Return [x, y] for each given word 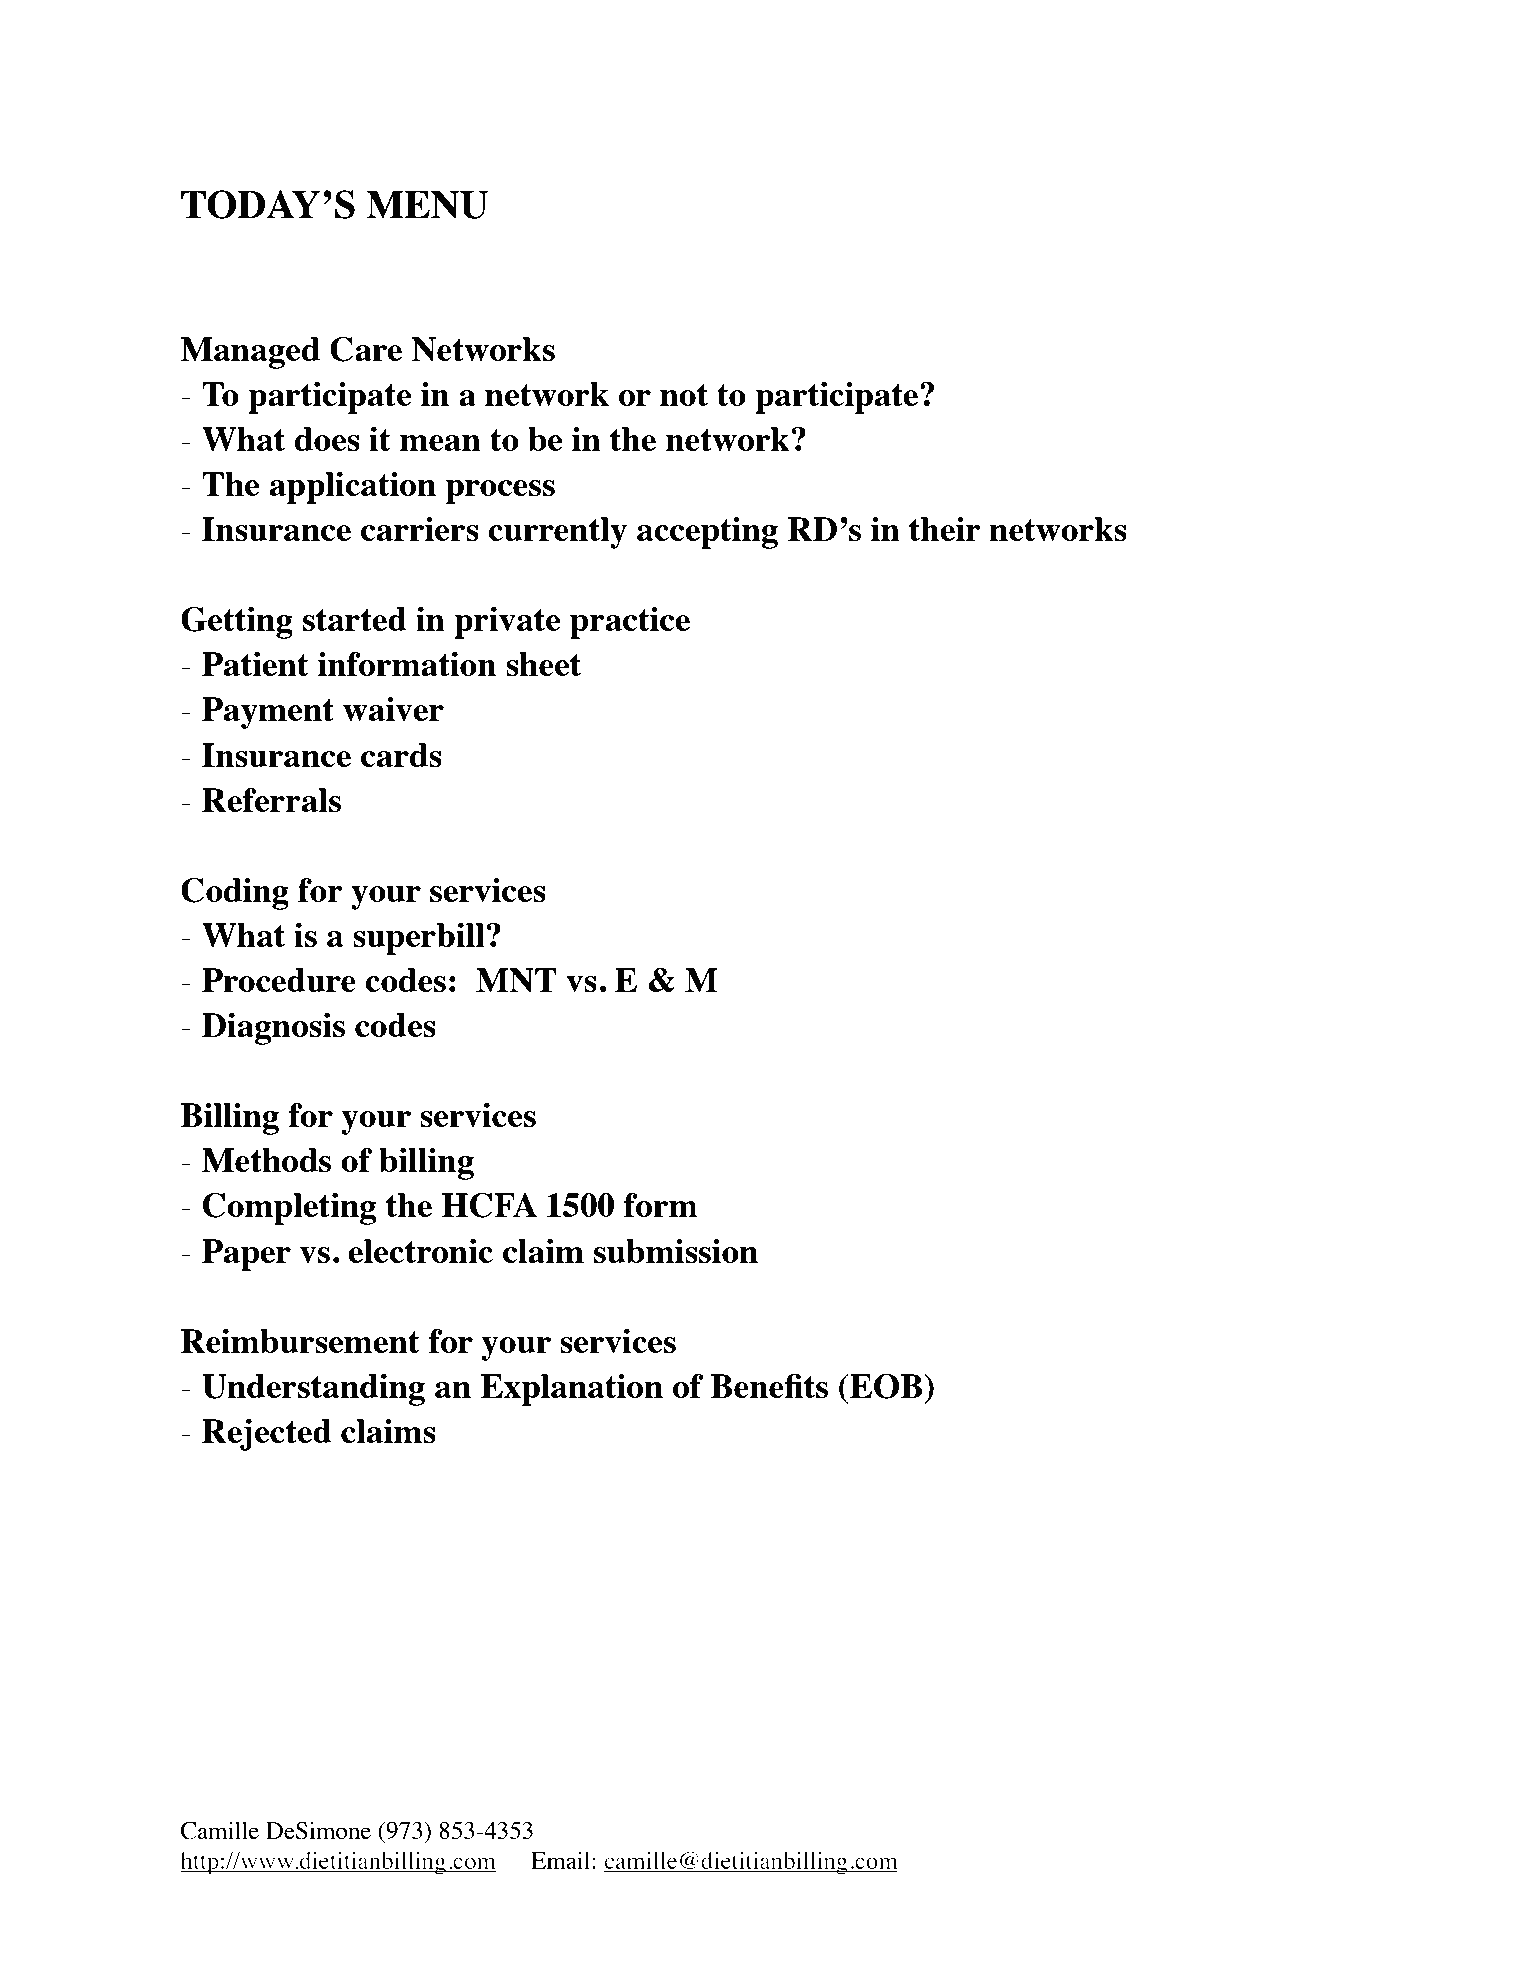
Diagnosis [273, 1029]
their [945, 529]
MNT [516, 980]
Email [562, 1860]
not [684, 395]
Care [366, 349]
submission [675, 1251]
